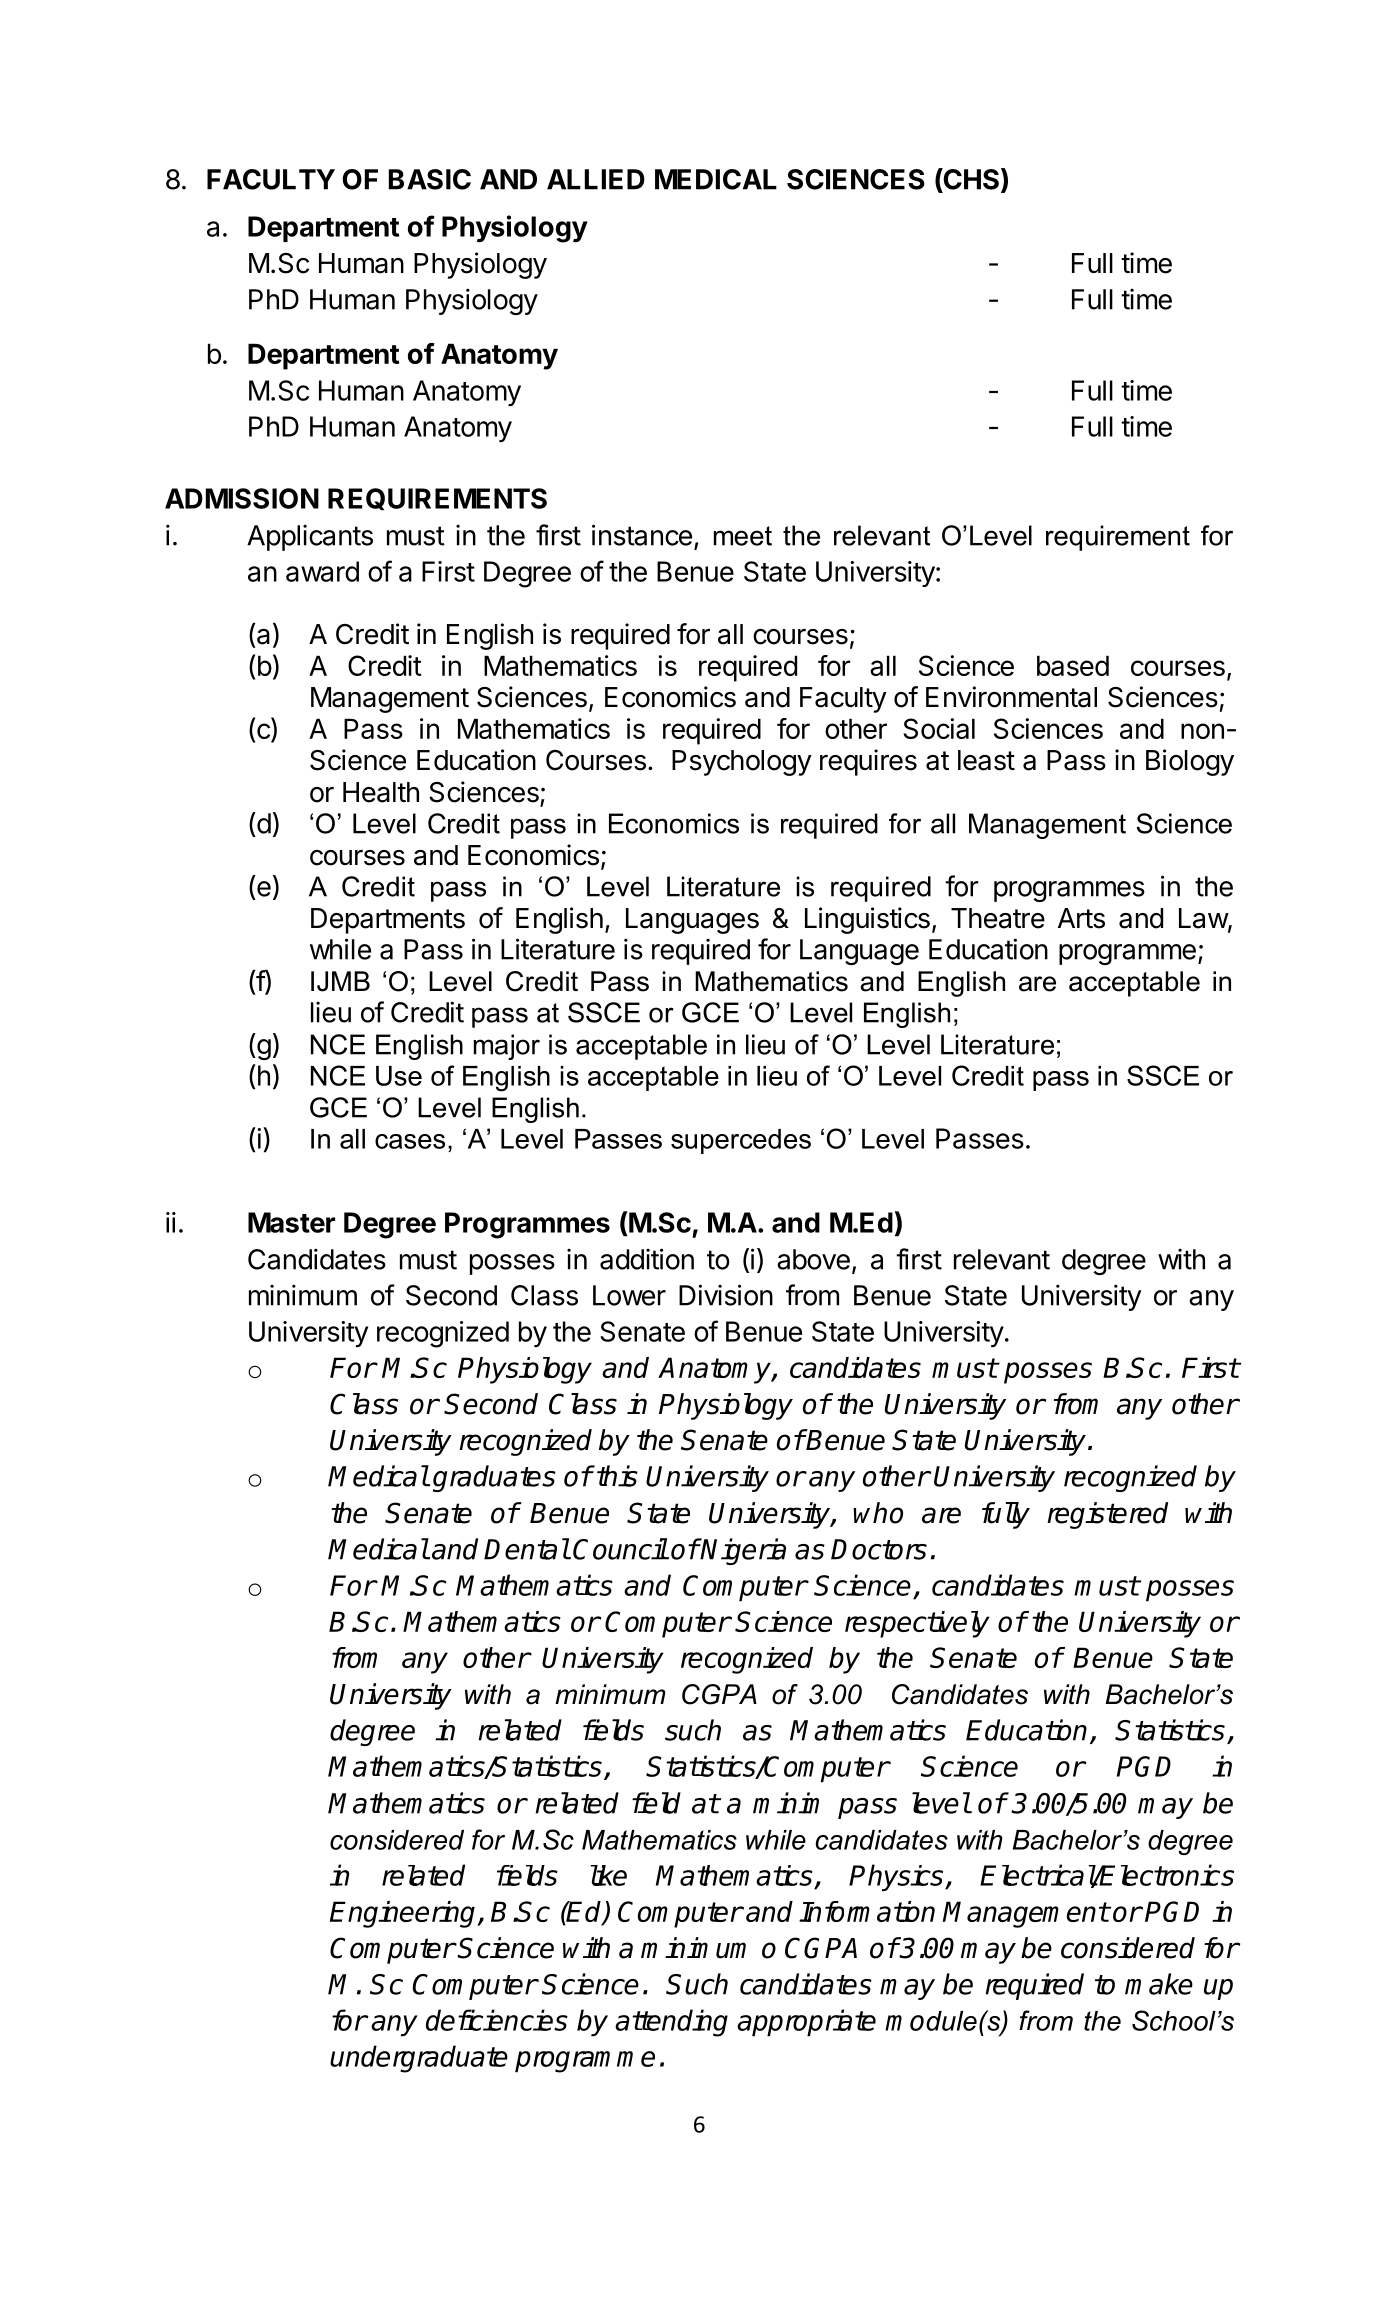  Describe the element at coordinates (419, 2059) in the screenshot. I see `undergraduate` at that location.
